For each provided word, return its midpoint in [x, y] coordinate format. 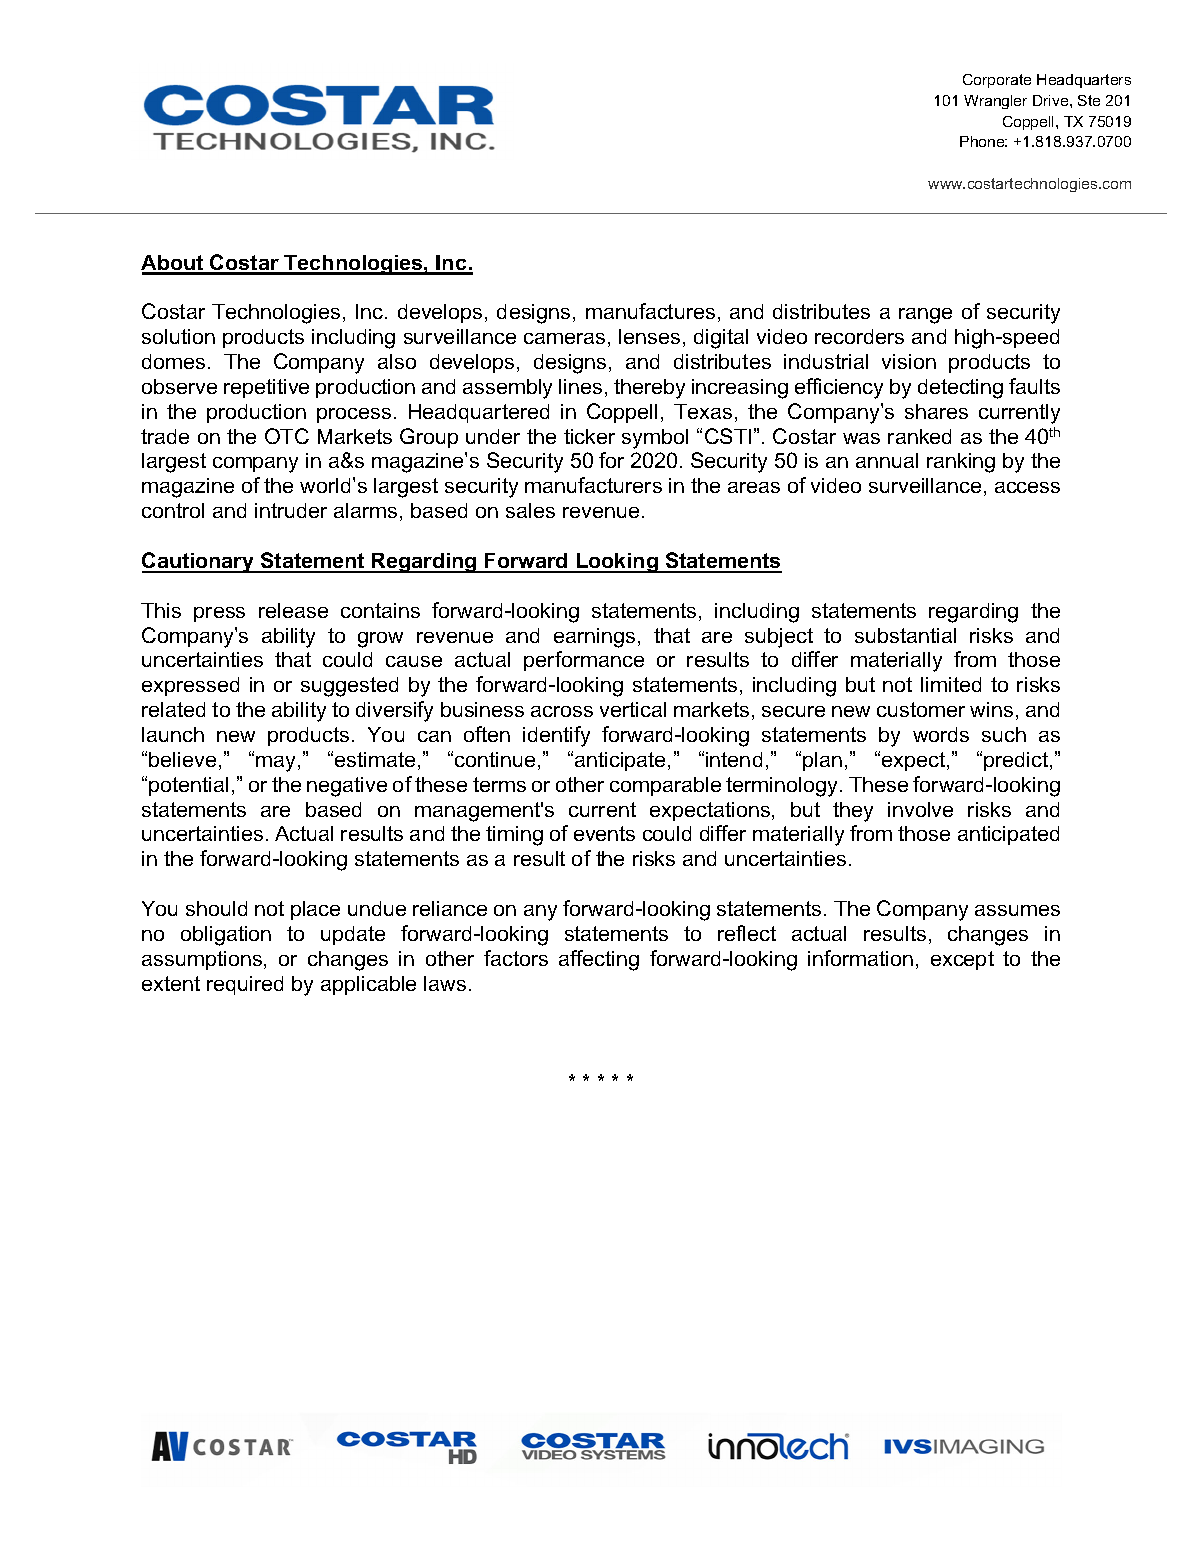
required [245, 985]
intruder [291, 510]
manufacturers [593, 485]
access [1027, 487]
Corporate [997, 81]
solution [178, 336]
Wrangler [995, 102]
